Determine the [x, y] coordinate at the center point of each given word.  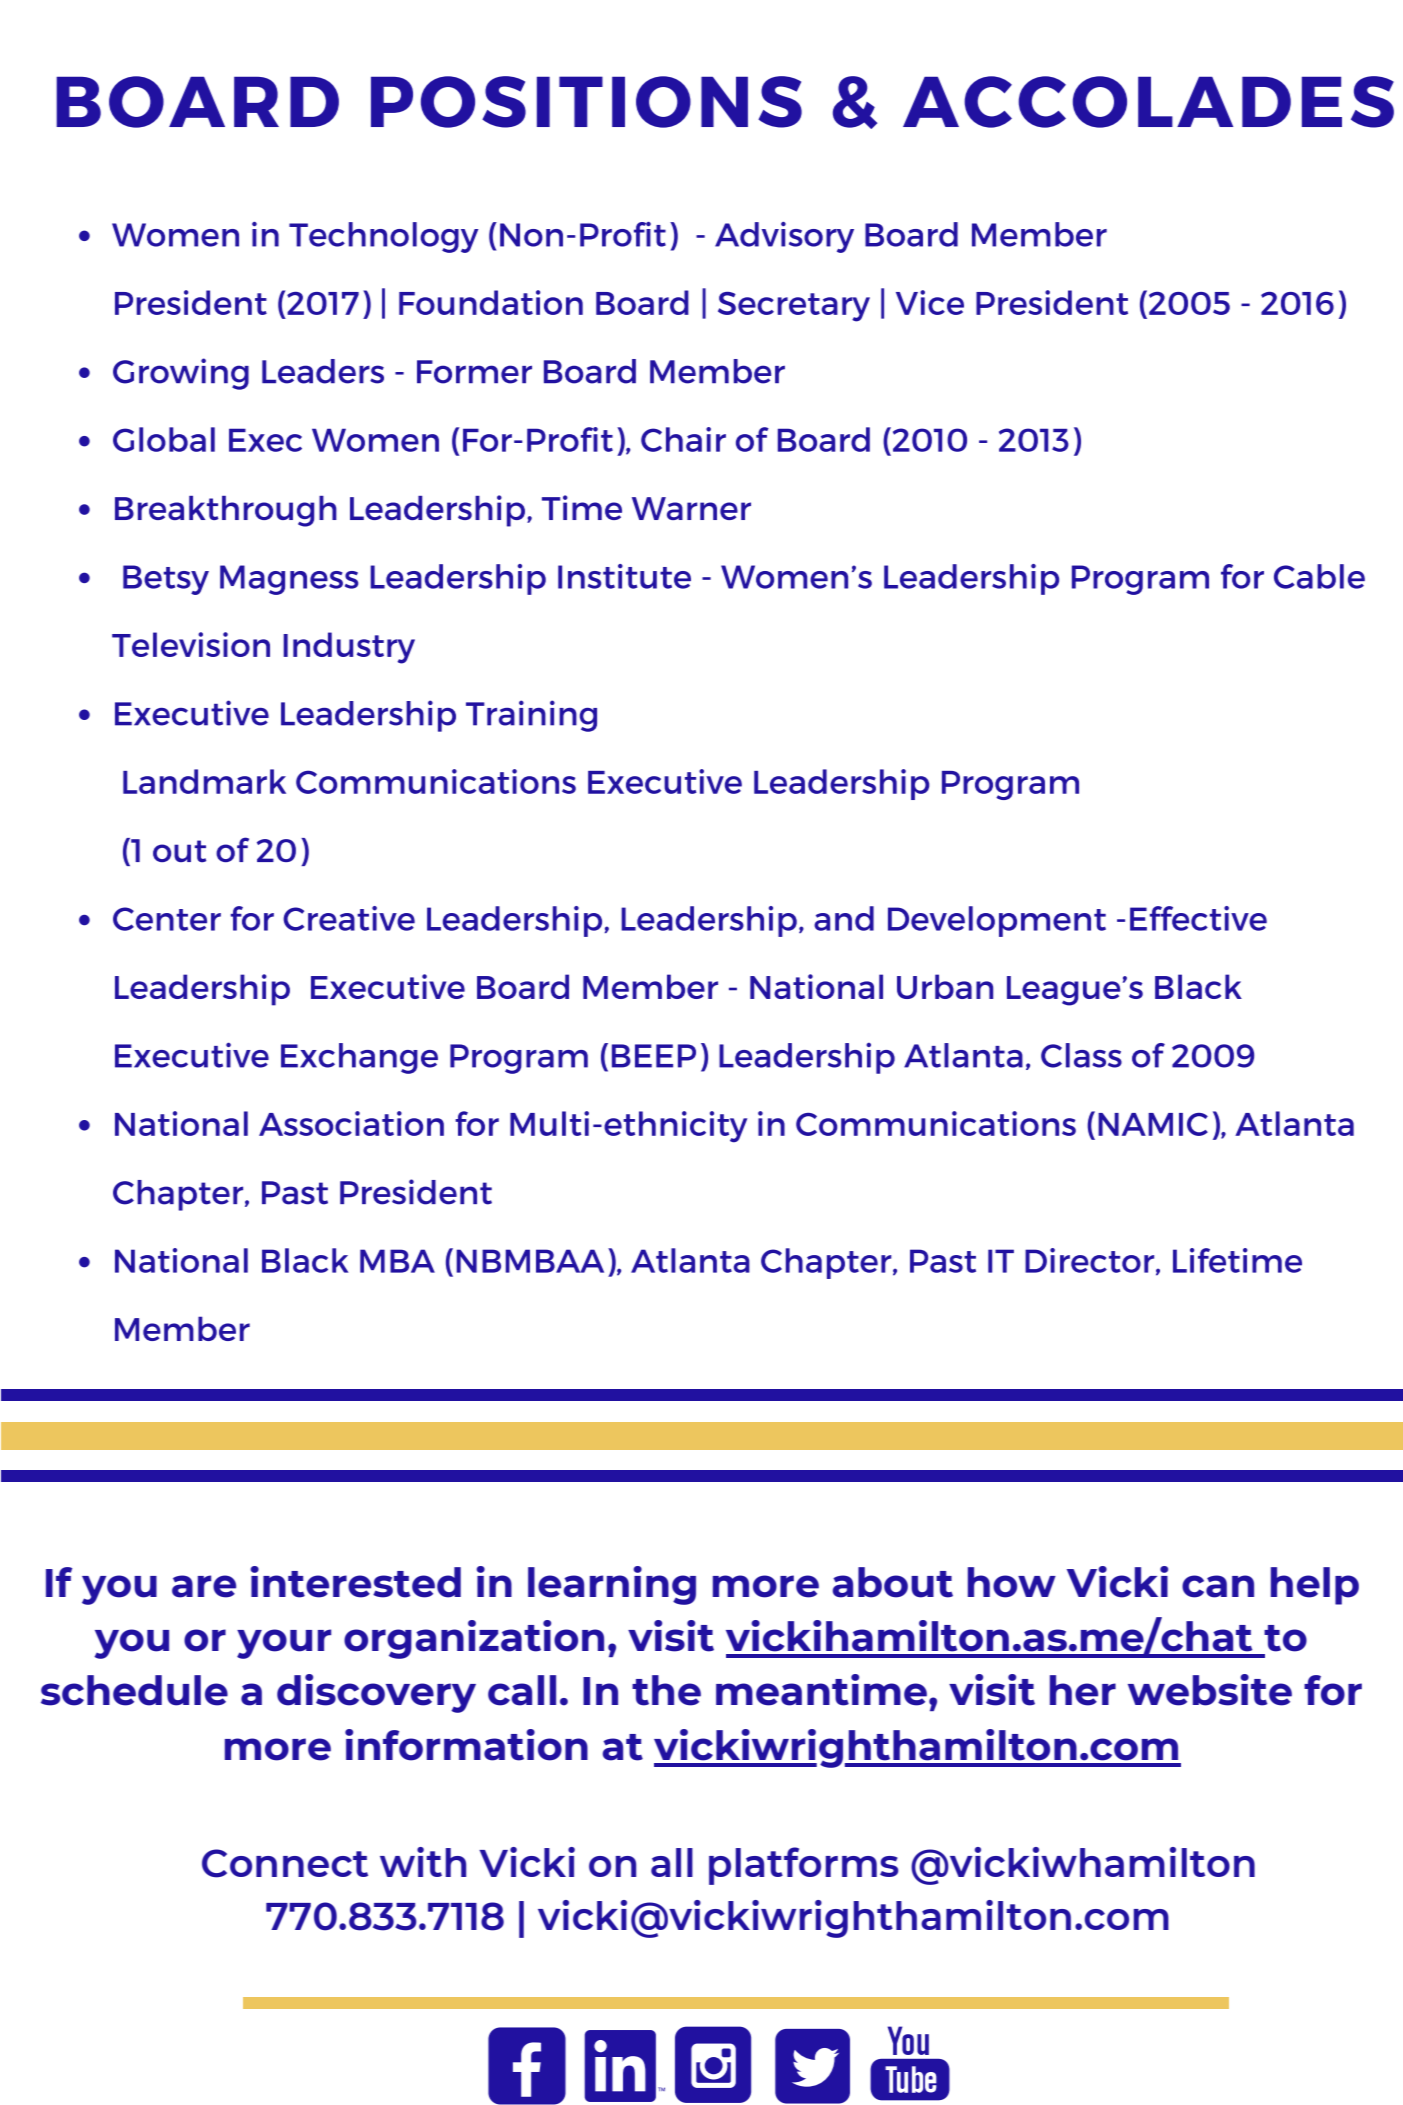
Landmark [204, 781]
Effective [1198, 918]
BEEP [654, 1056]
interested [355, 1582]
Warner [691, 508]
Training [531, 716]
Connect [285, 1863]
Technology [383, 237]
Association [351, 1123]
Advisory [784, 237]
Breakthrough [226, 511]
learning [612, 1585]
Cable [1319, 576]
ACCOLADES [1148, 102]
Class [1081, 1055]
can [1218, 1586]
